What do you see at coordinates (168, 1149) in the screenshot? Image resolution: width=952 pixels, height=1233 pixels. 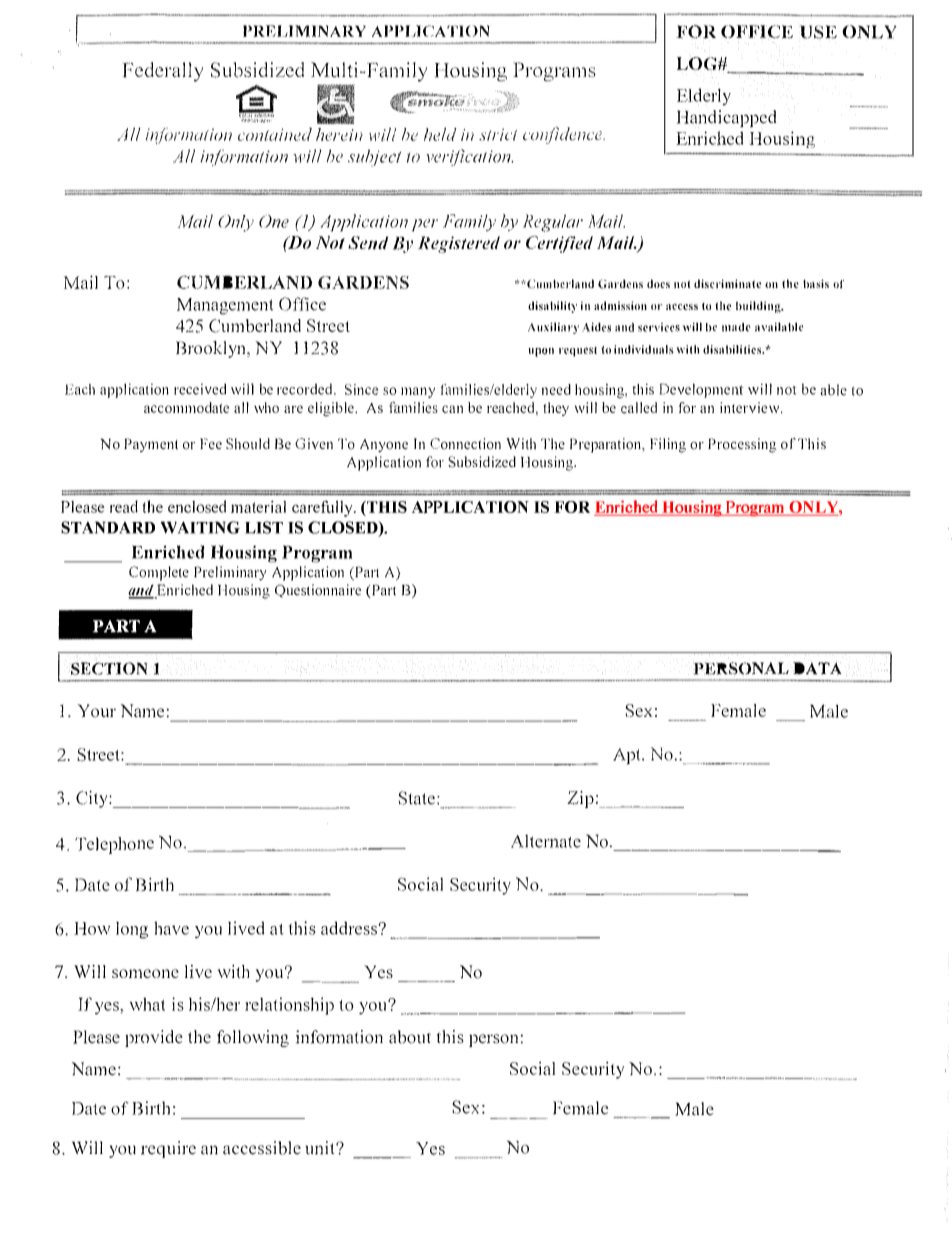 I see `require` at bounding box center [168, 1149].
